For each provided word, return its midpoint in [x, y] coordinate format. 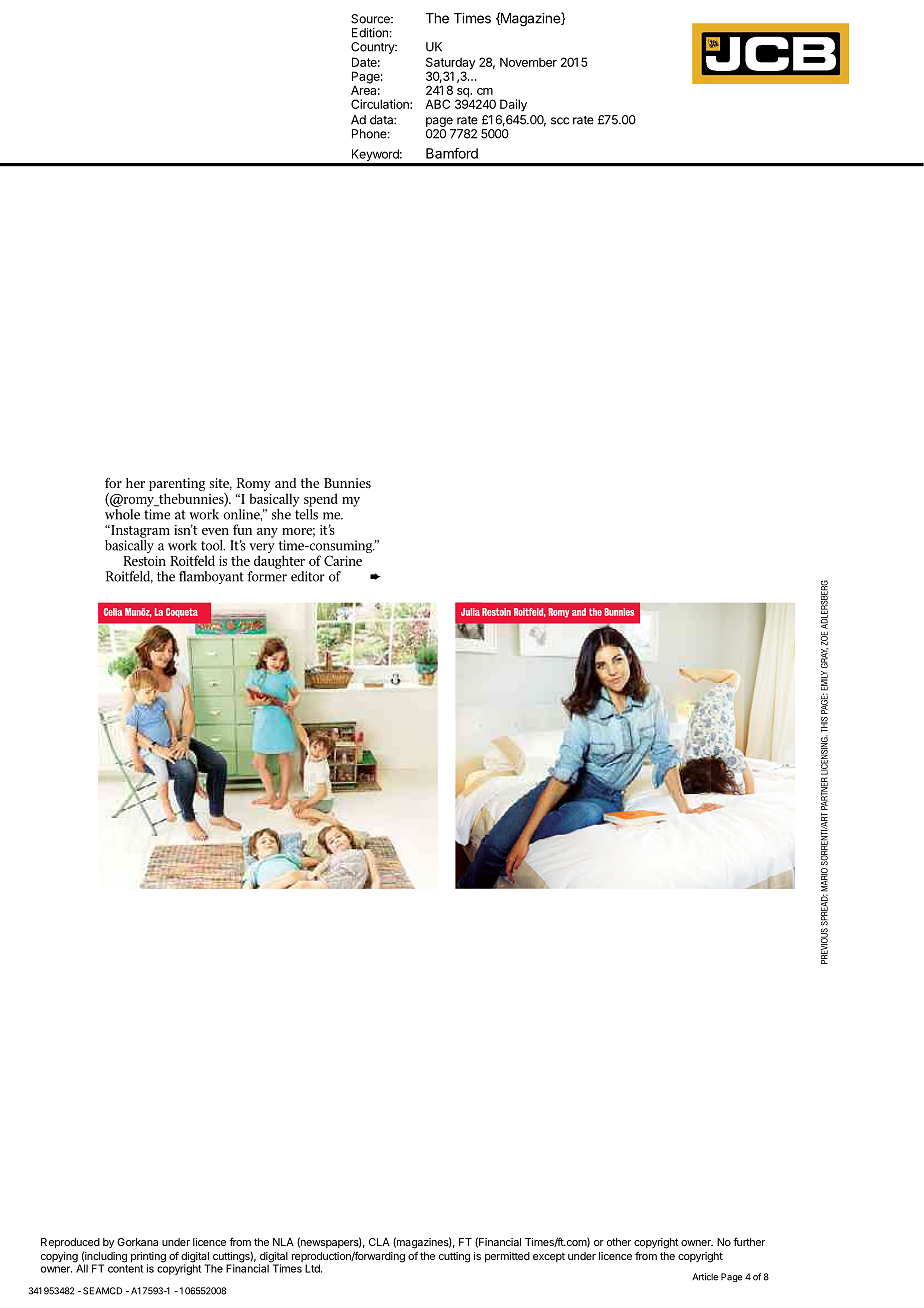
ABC [437, 104]
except [549, 1257]
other [619, 1242]
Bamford [452, 153]
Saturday [451, 64]
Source [371, 19]
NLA [283, 1242]
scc [560, 121]
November [528, 62]
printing [148, 1258]
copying [60, 1258]
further [749, 1241]
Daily [513, 105]
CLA [379, 1242]
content [125, 1269]
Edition [370, 33]
